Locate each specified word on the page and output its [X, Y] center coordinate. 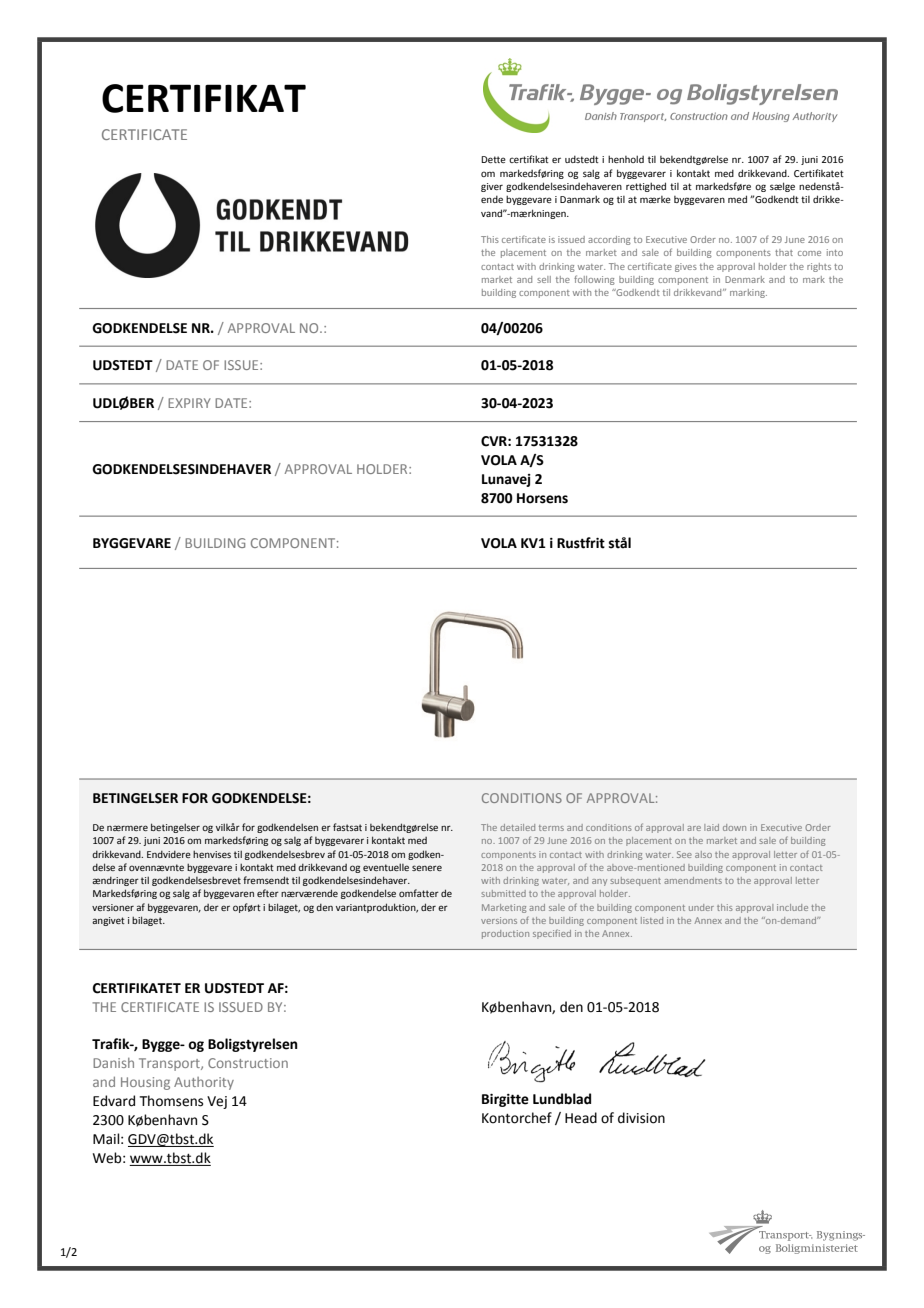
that [784, 252]
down [734, 827]
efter [268, 893]
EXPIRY [189, 403]
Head [581, 1118]
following [594, 280]
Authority [204, 1083]
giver [492, 187]
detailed [517, 827]
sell [544, 279]
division [641, 1118]
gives [686, 267]
